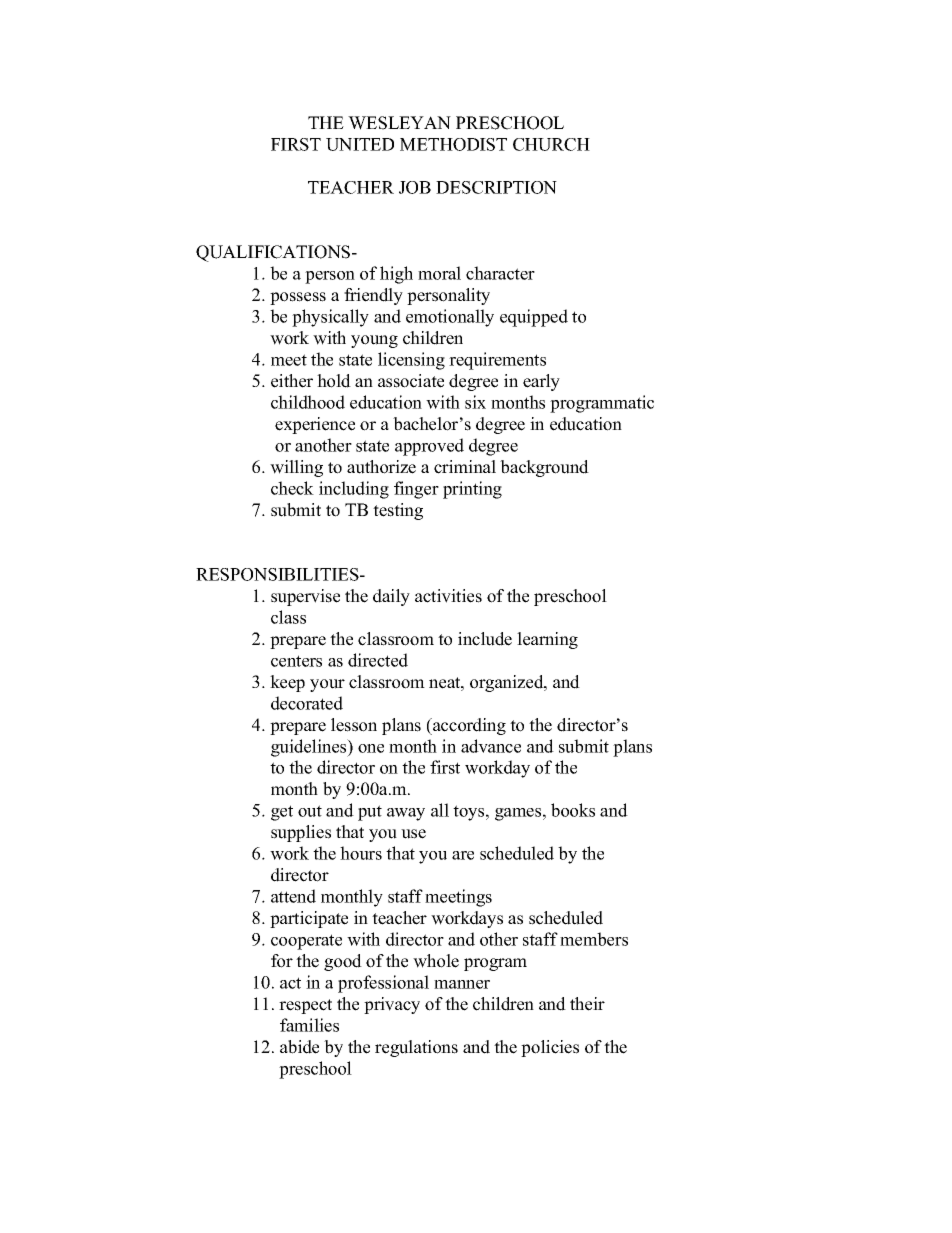 Image resolution: width=952 pixels, height=1233 pixels. I want to click on learning, so click(547, 640).
